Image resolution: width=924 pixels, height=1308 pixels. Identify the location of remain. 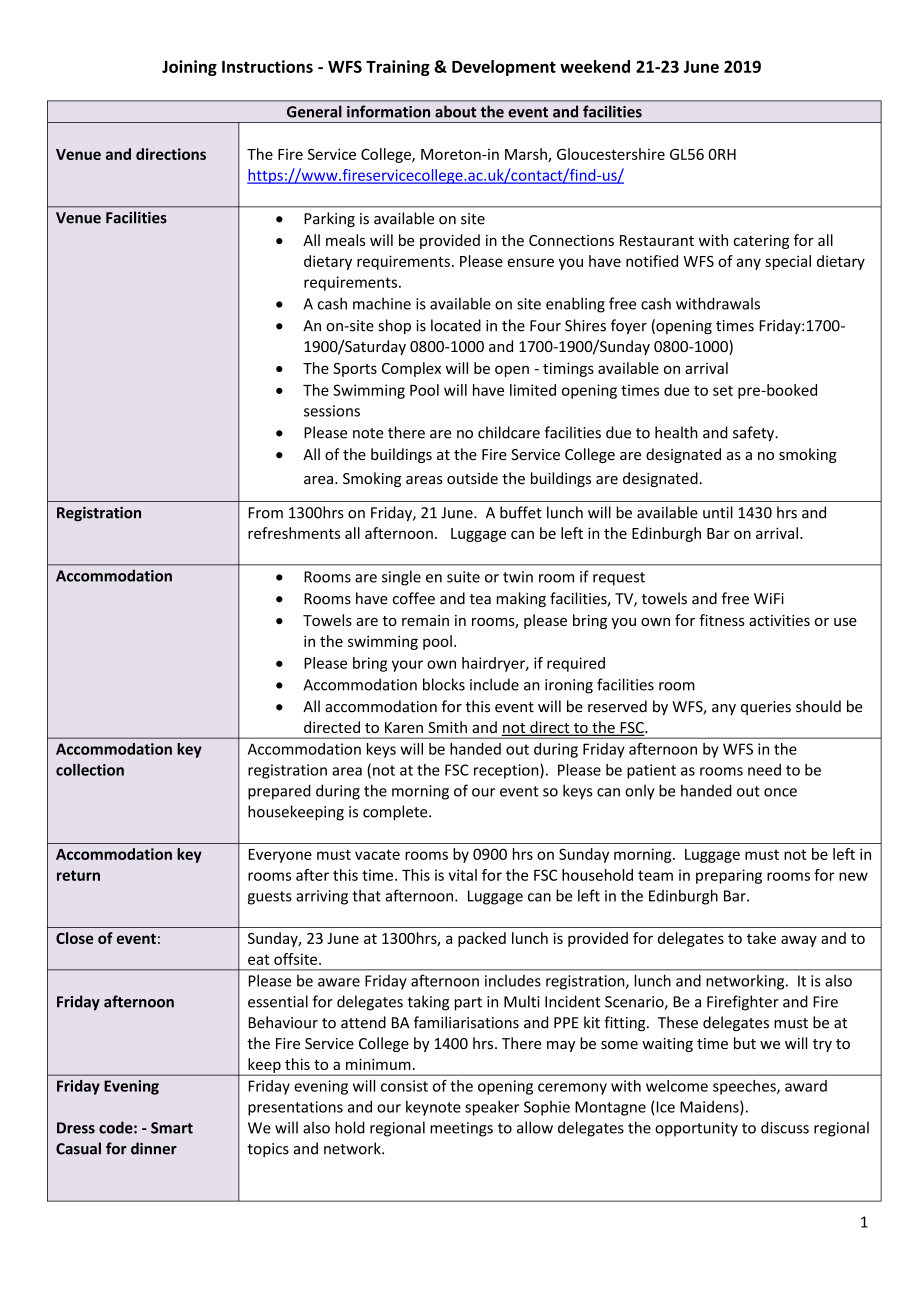
(425, 620).
